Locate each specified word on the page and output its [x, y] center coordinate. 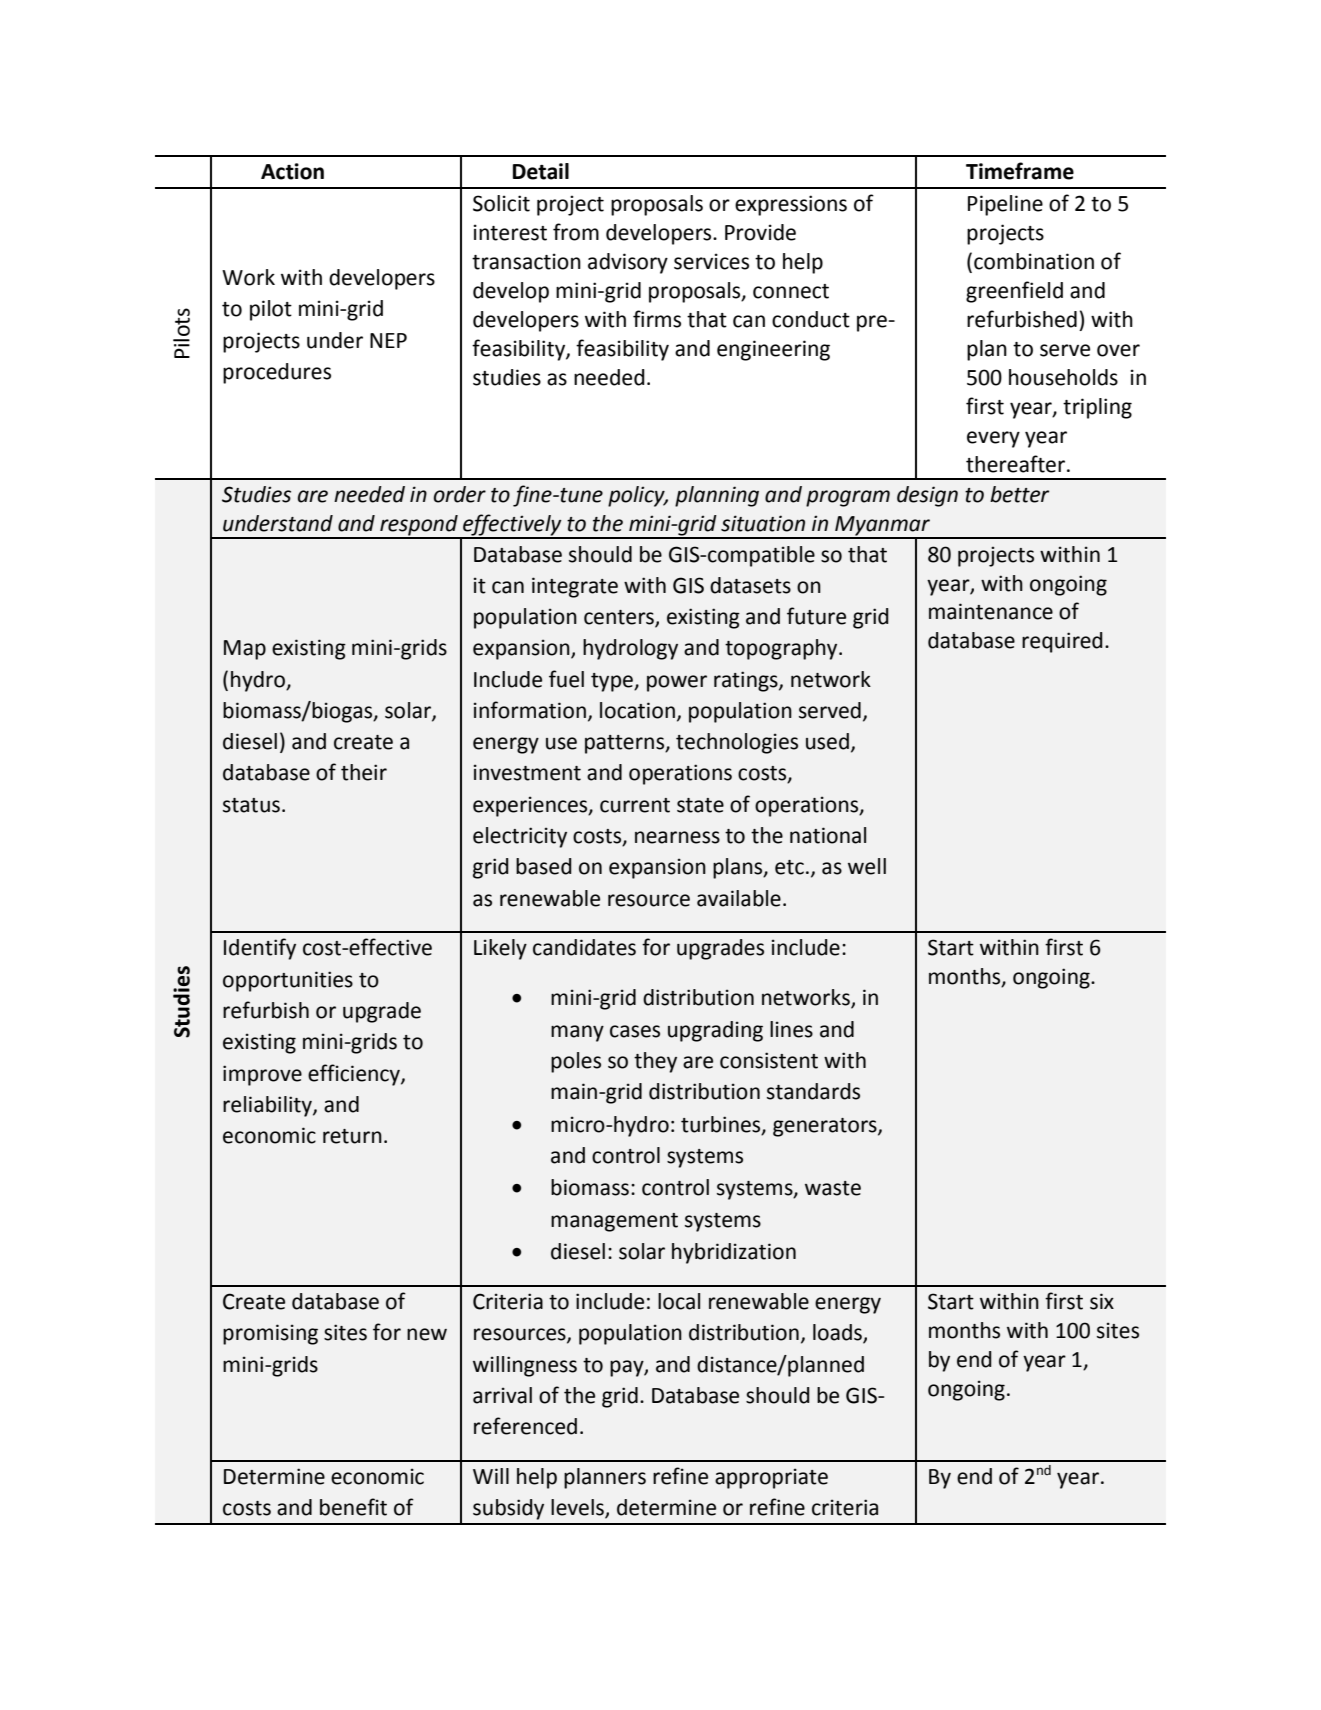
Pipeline [1005, 205]
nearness [677, 837]
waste [833, 1188]
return [352, 1136]
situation [763, 523]
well [867, 866]
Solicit [501, 203]
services [711, 261]
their [364, 772]
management [614, 1222]
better [1019, 494]
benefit [353, 1507]
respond [419, 526]
